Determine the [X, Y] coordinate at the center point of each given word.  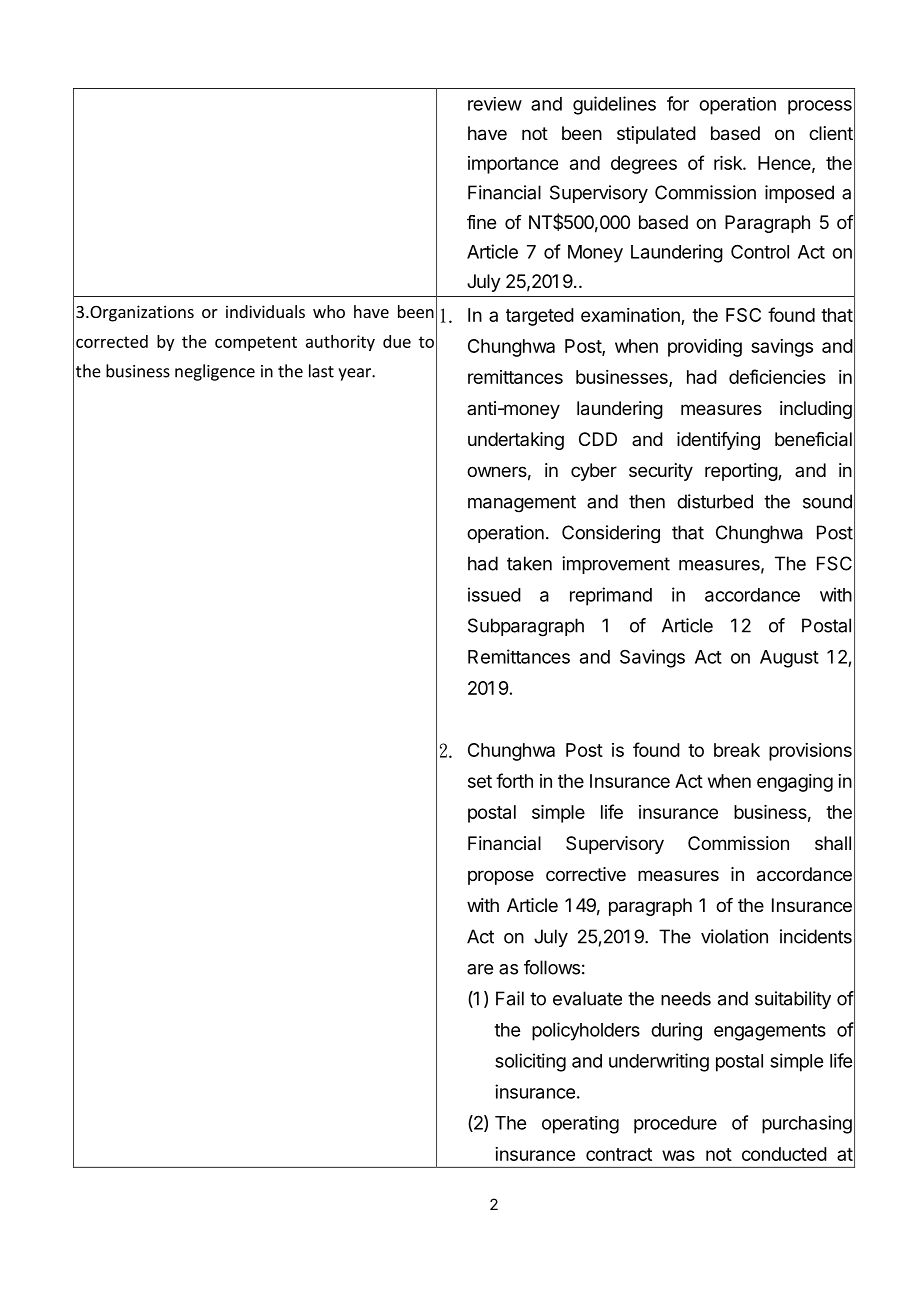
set [480, 781]
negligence [215, 372]
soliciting [530, 1062]
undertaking [516, 441]
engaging [795, 783]
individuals [265, 311]
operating [580, 1125]
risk [729, 163]
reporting [742, 472]
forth [514, 780]
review [495, 104]
